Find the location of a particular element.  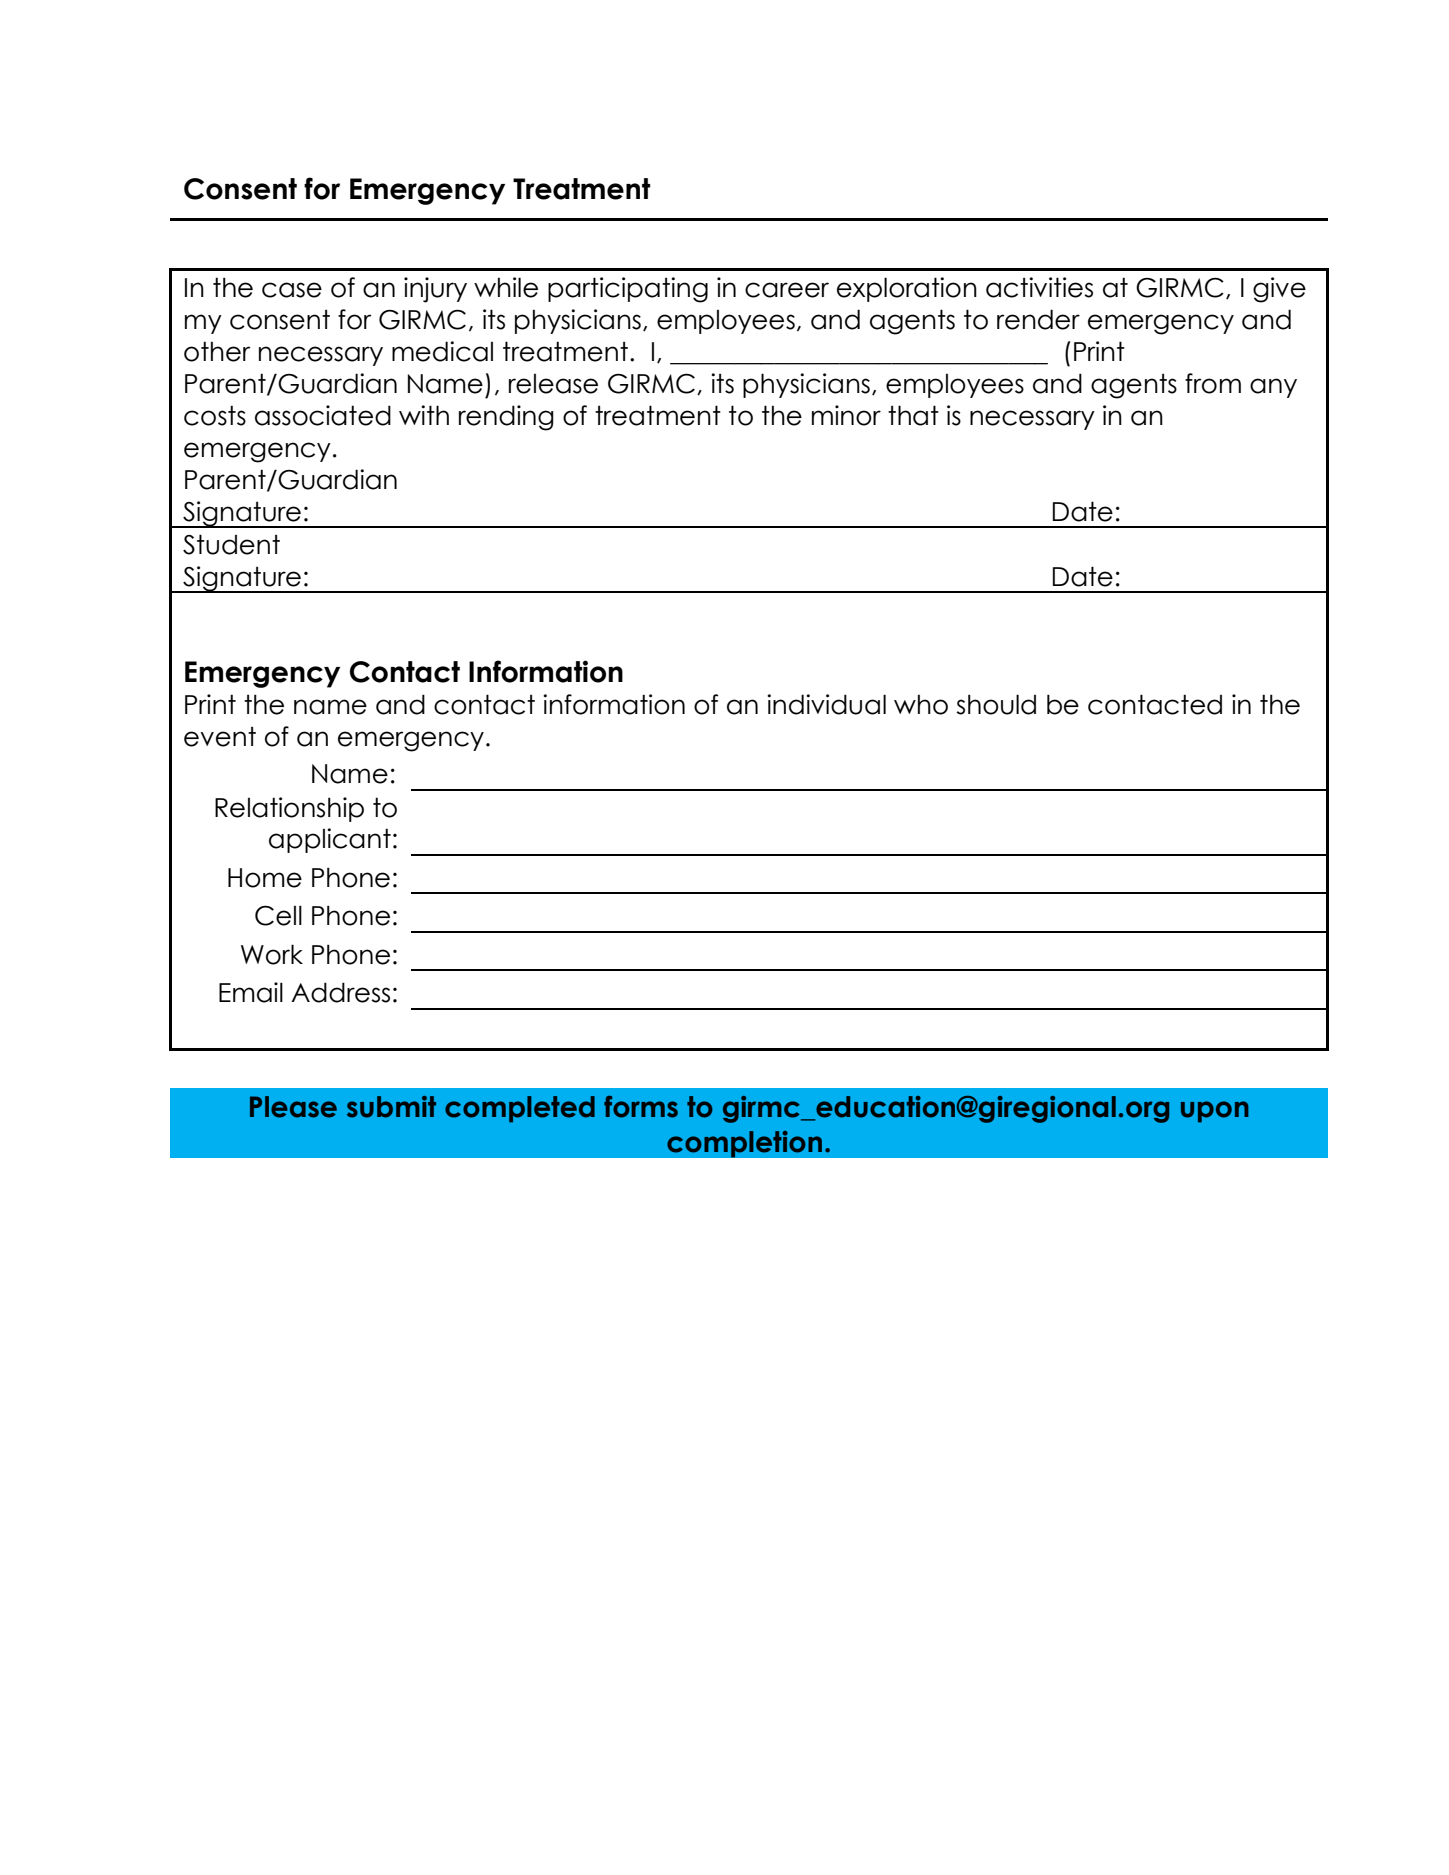

Student is located at coordinates (231, 544).
